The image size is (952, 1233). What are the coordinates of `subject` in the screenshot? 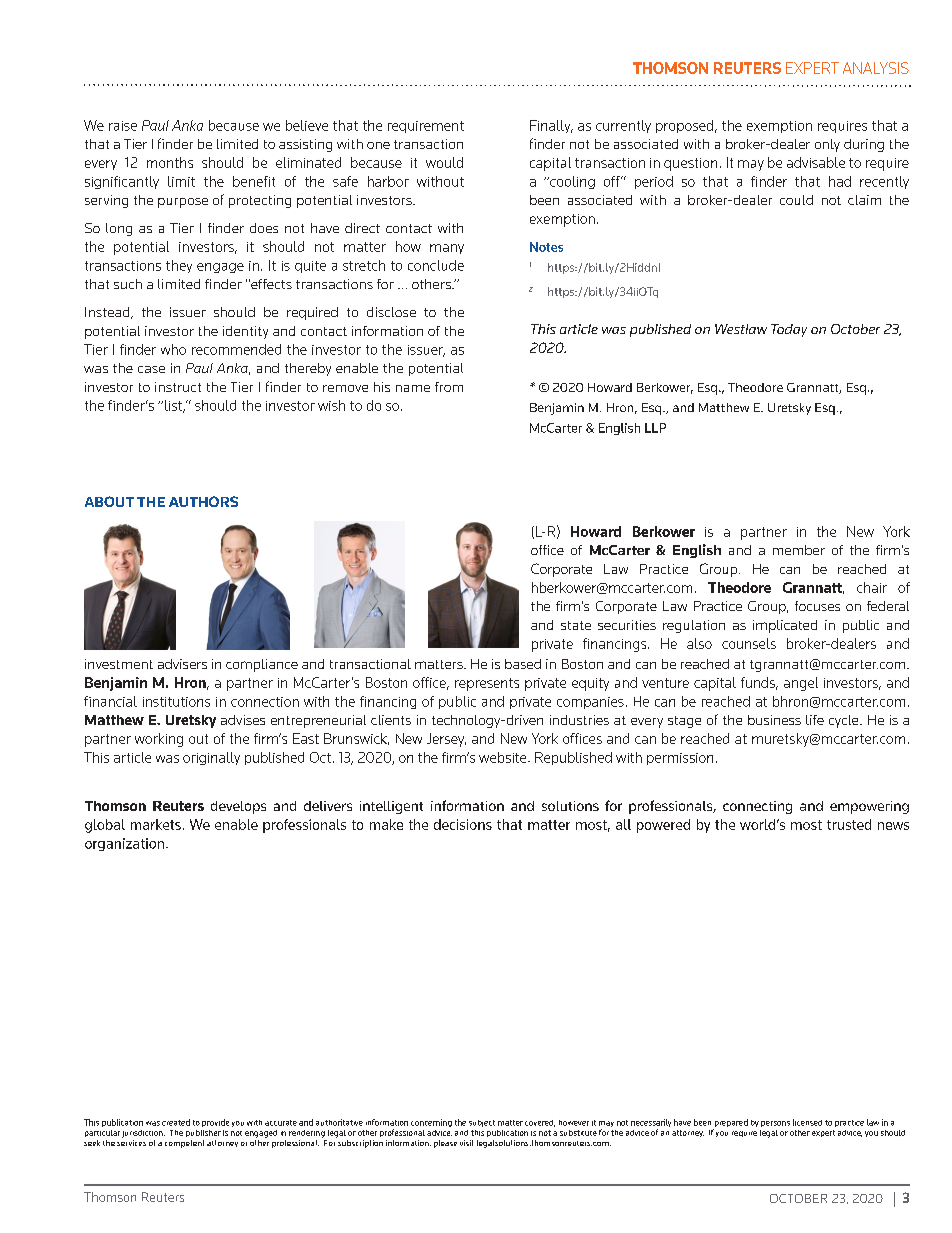 It's located at (482, 1123).
